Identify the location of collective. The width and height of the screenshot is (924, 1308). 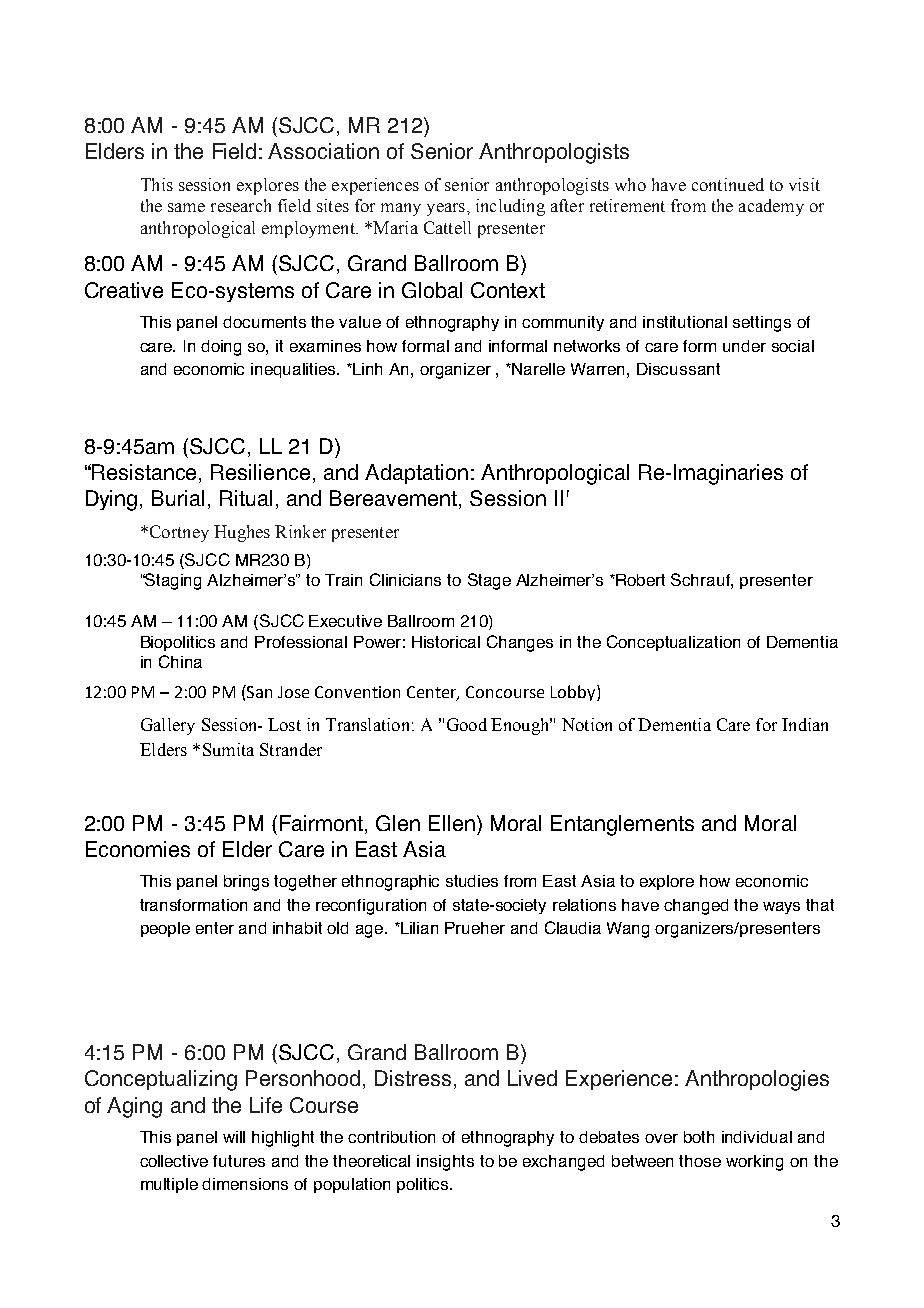
(174, 1161).
